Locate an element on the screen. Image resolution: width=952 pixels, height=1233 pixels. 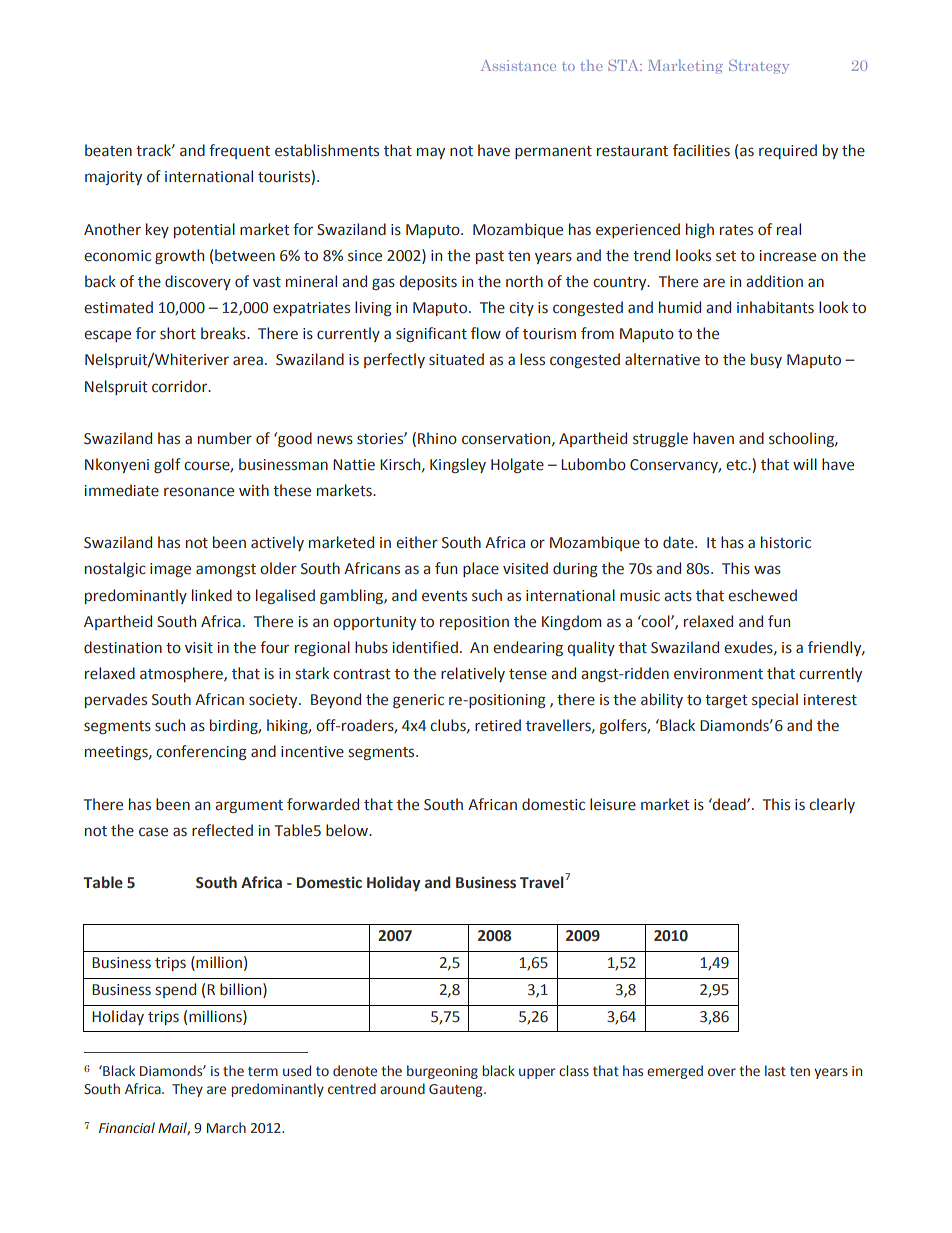
Strategy is located at coordinates (759, 67).
